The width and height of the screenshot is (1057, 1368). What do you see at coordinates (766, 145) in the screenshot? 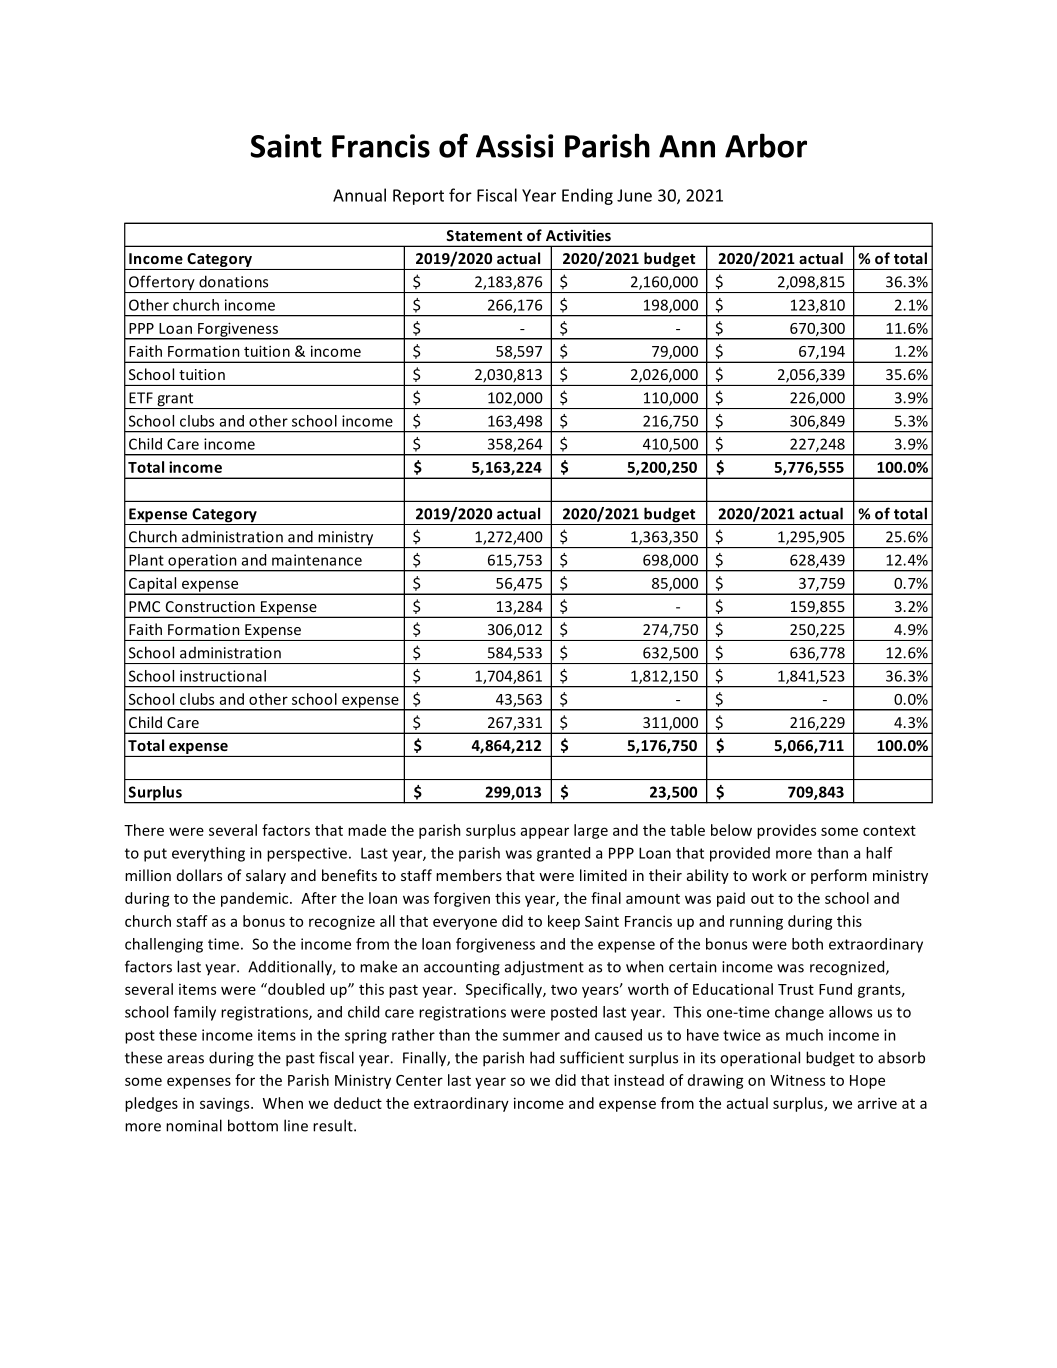
I see `Arbor` at bounding box center [766, 145].
